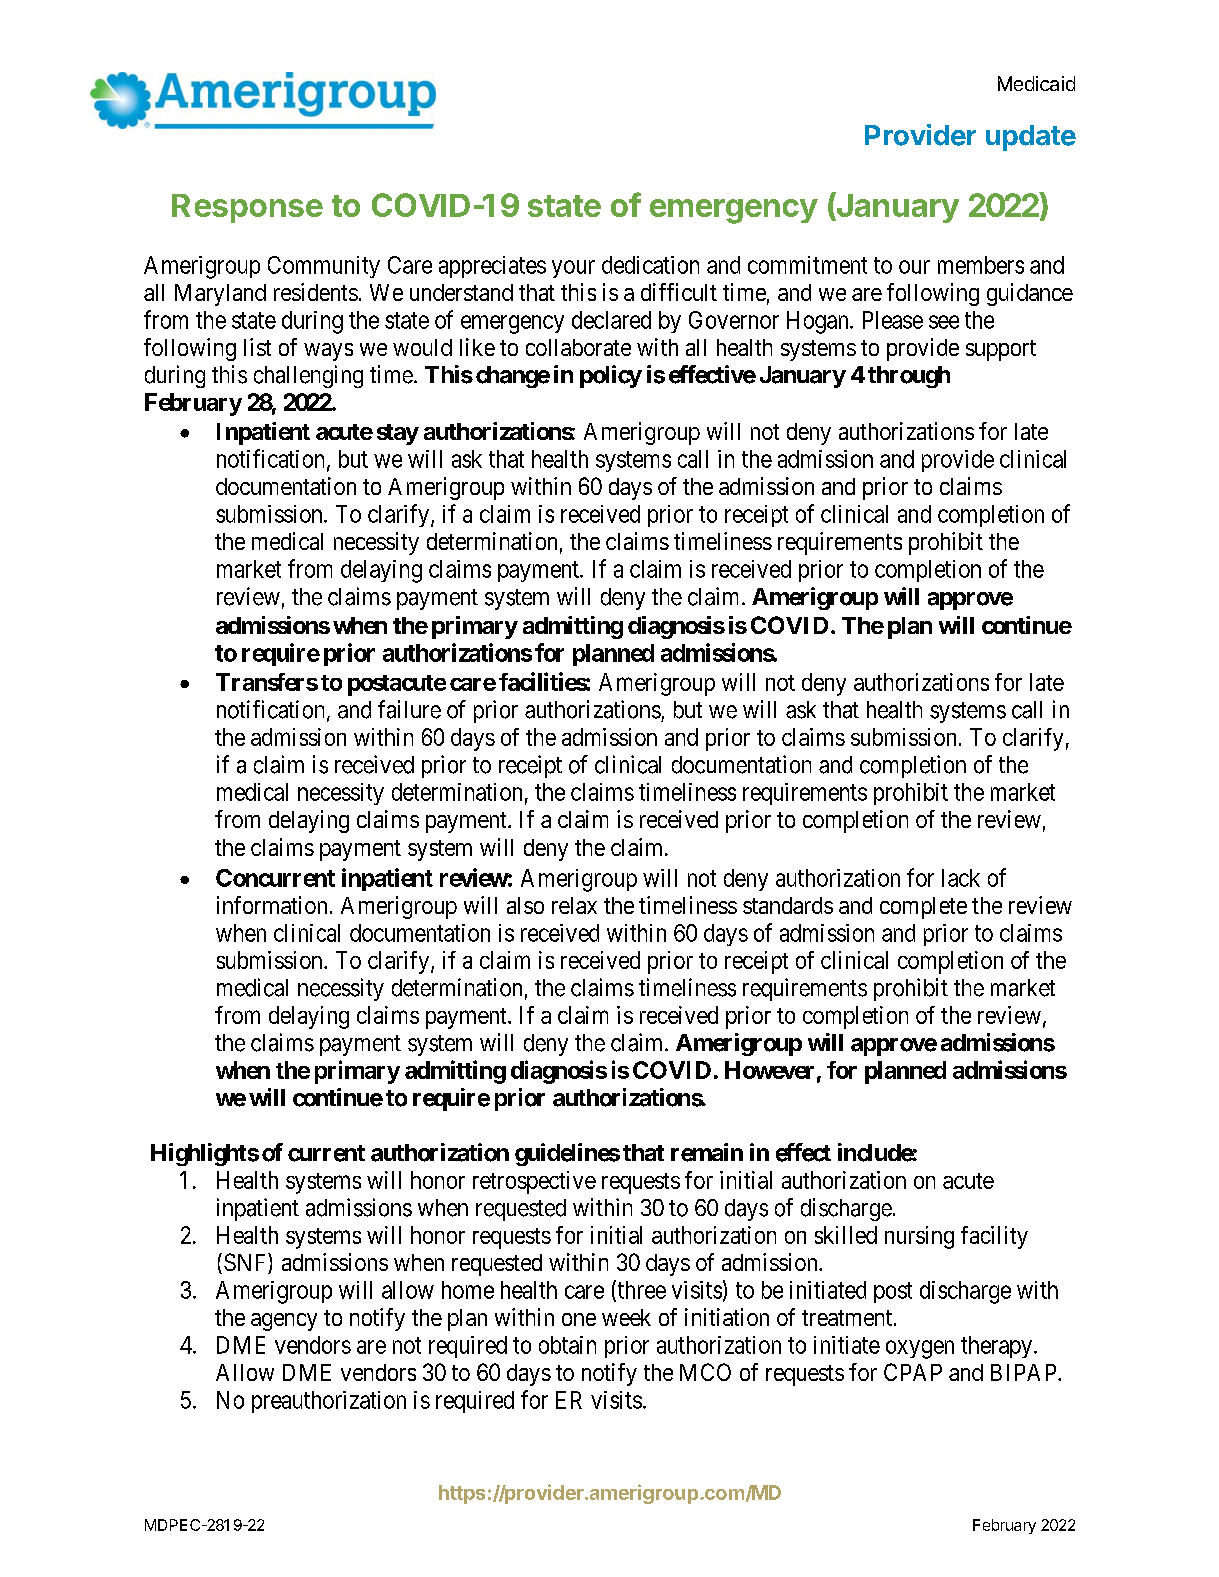 This screenshot has height=1577, width=1219. What do you see at coordinates (769, 1070) in the screenshot?
I see `However` at bounding box center [769, 1070].
